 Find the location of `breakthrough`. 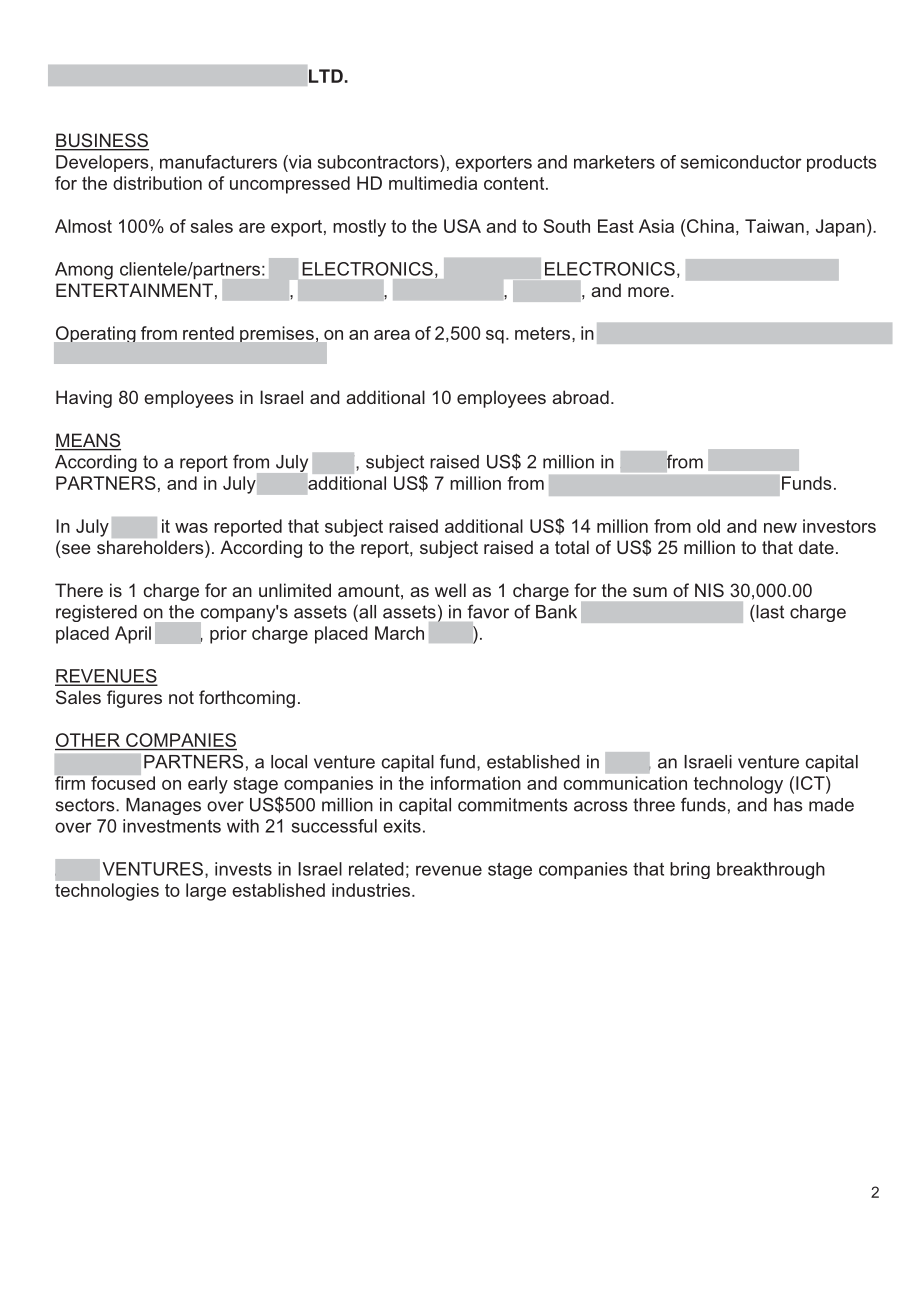

breakthrough is located at coordinates (771, 870).
